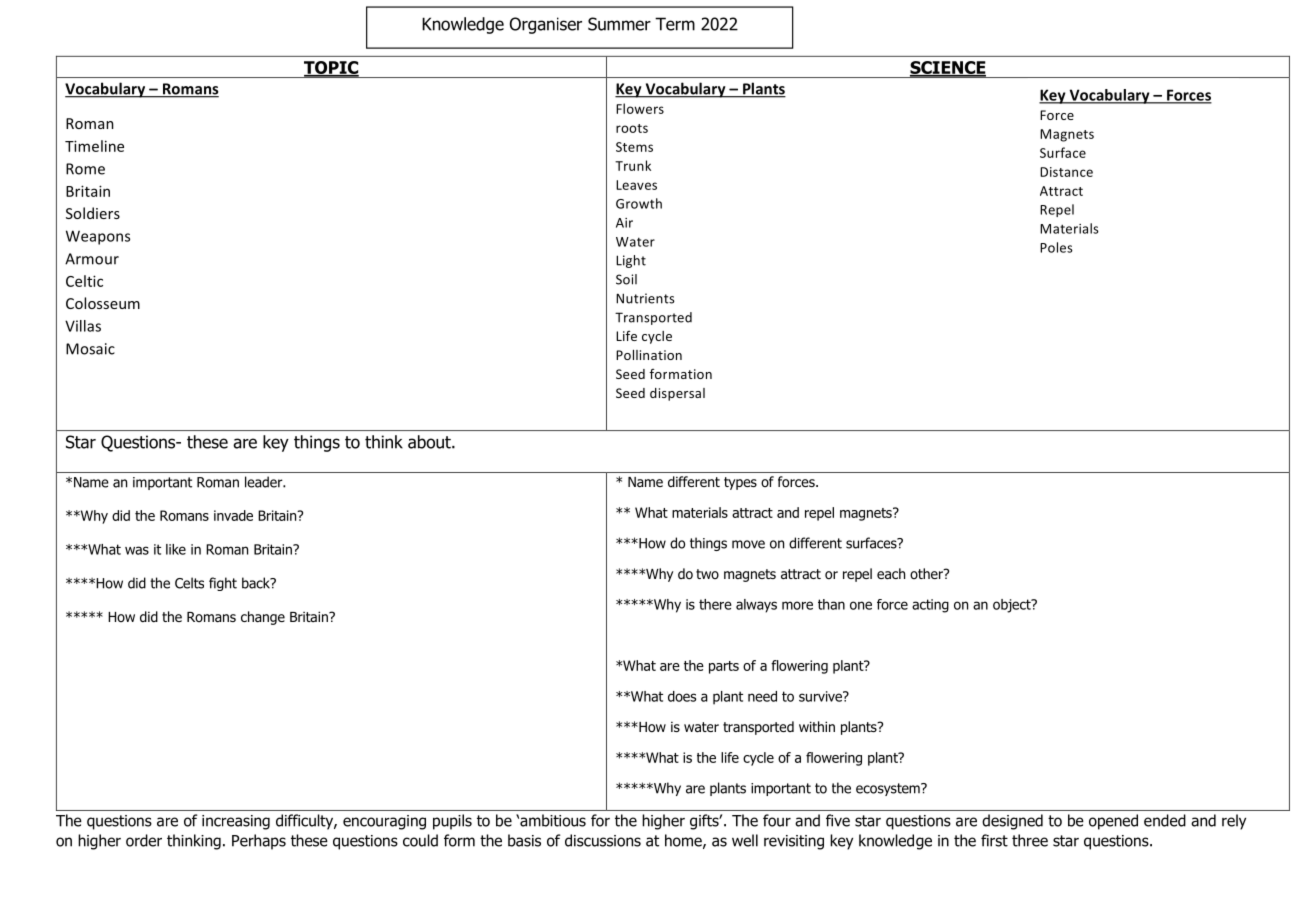 The height and width of the screenshot is (924, 1308). Describe the element at coordinates (677, 394) in the screenshot. I see `dispersal` at that location.
